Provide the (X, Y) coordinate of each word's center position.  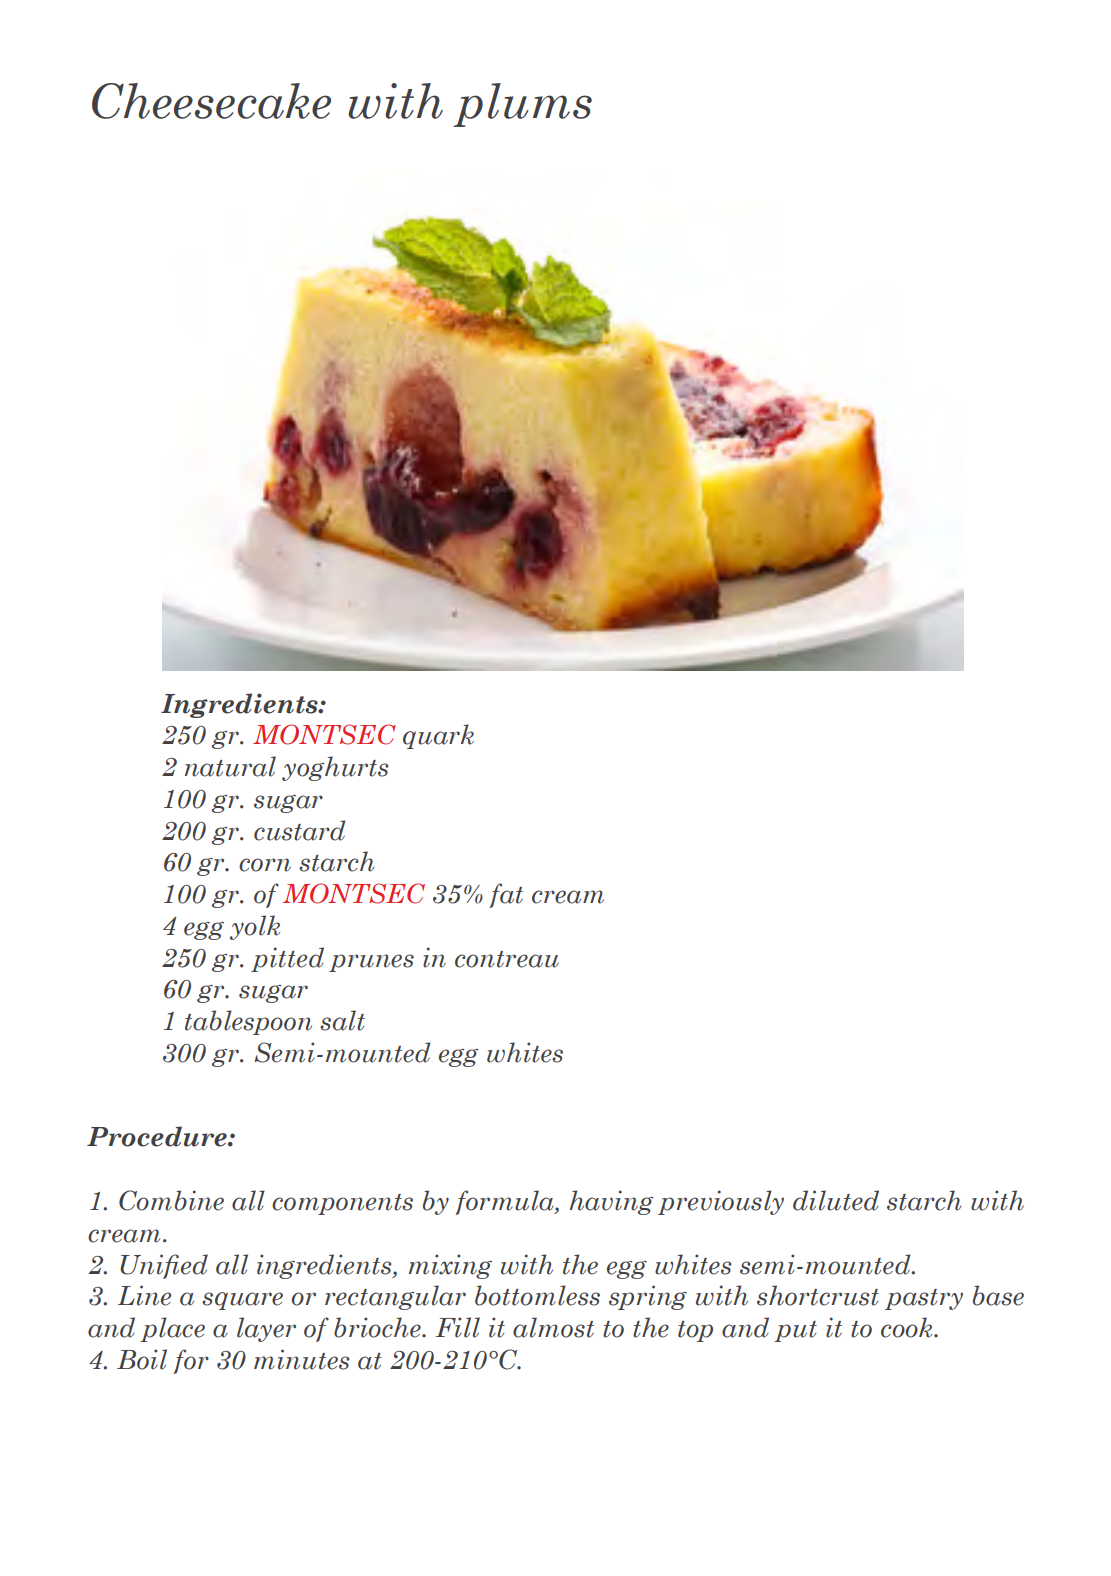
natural (230, 766)
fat (506, 895)
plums (522, 105)
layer (266, 1329)
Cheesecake (211, 101)
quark (438, 736)
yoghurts (335, 768)
